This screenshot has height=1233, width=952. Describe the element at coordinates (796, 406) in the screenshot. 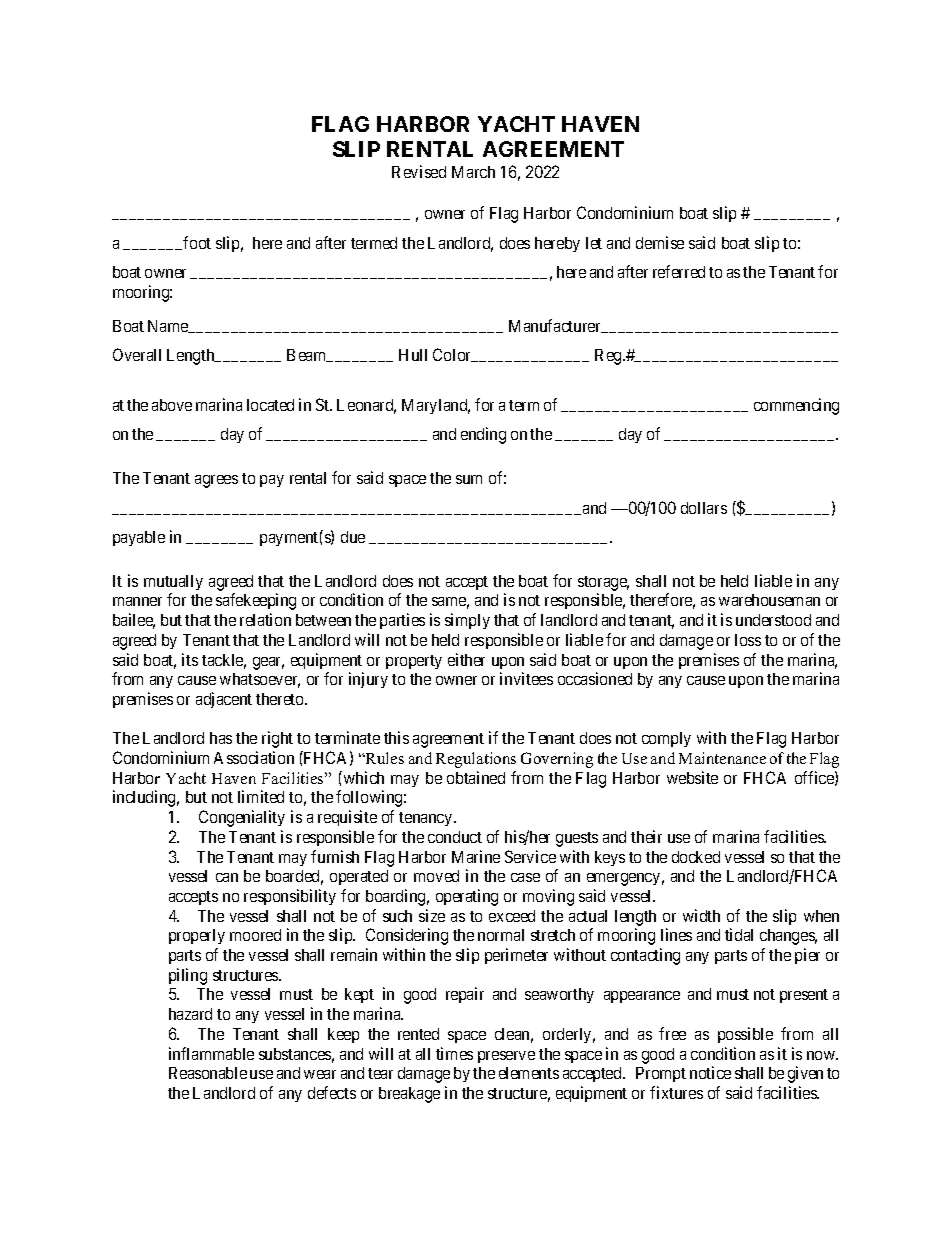

I see `commencing` at that location.
